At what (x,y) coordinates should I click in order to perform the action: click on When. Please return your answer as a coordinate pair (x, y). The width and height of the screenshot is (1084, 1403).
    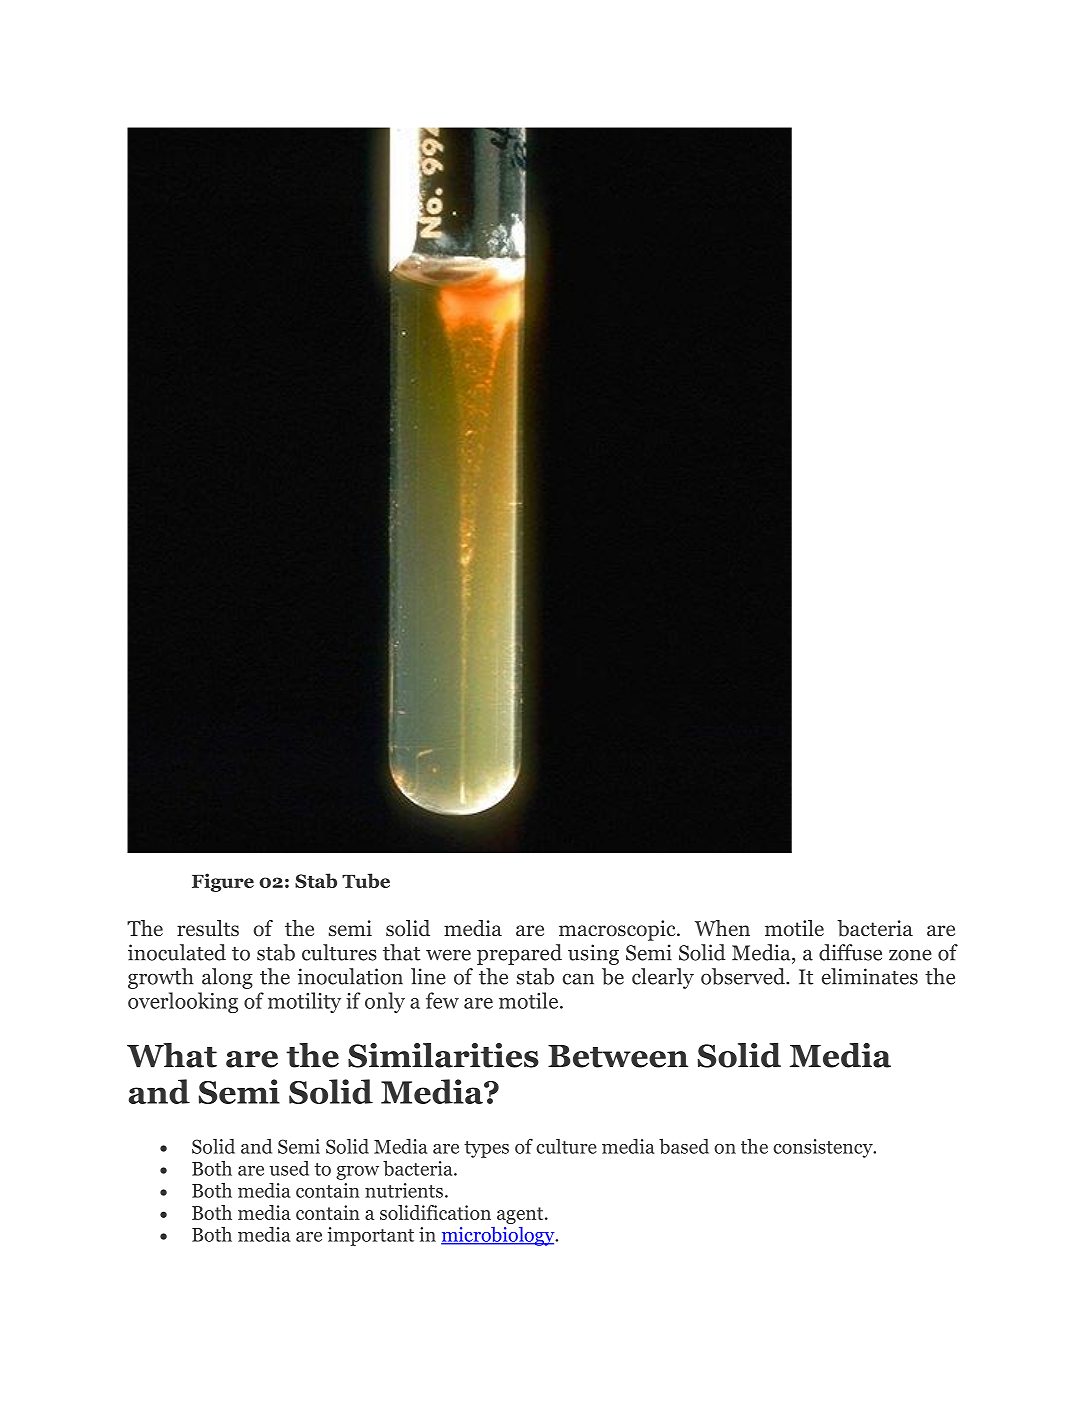
    Looking at the image, I should click on (722, 928).
